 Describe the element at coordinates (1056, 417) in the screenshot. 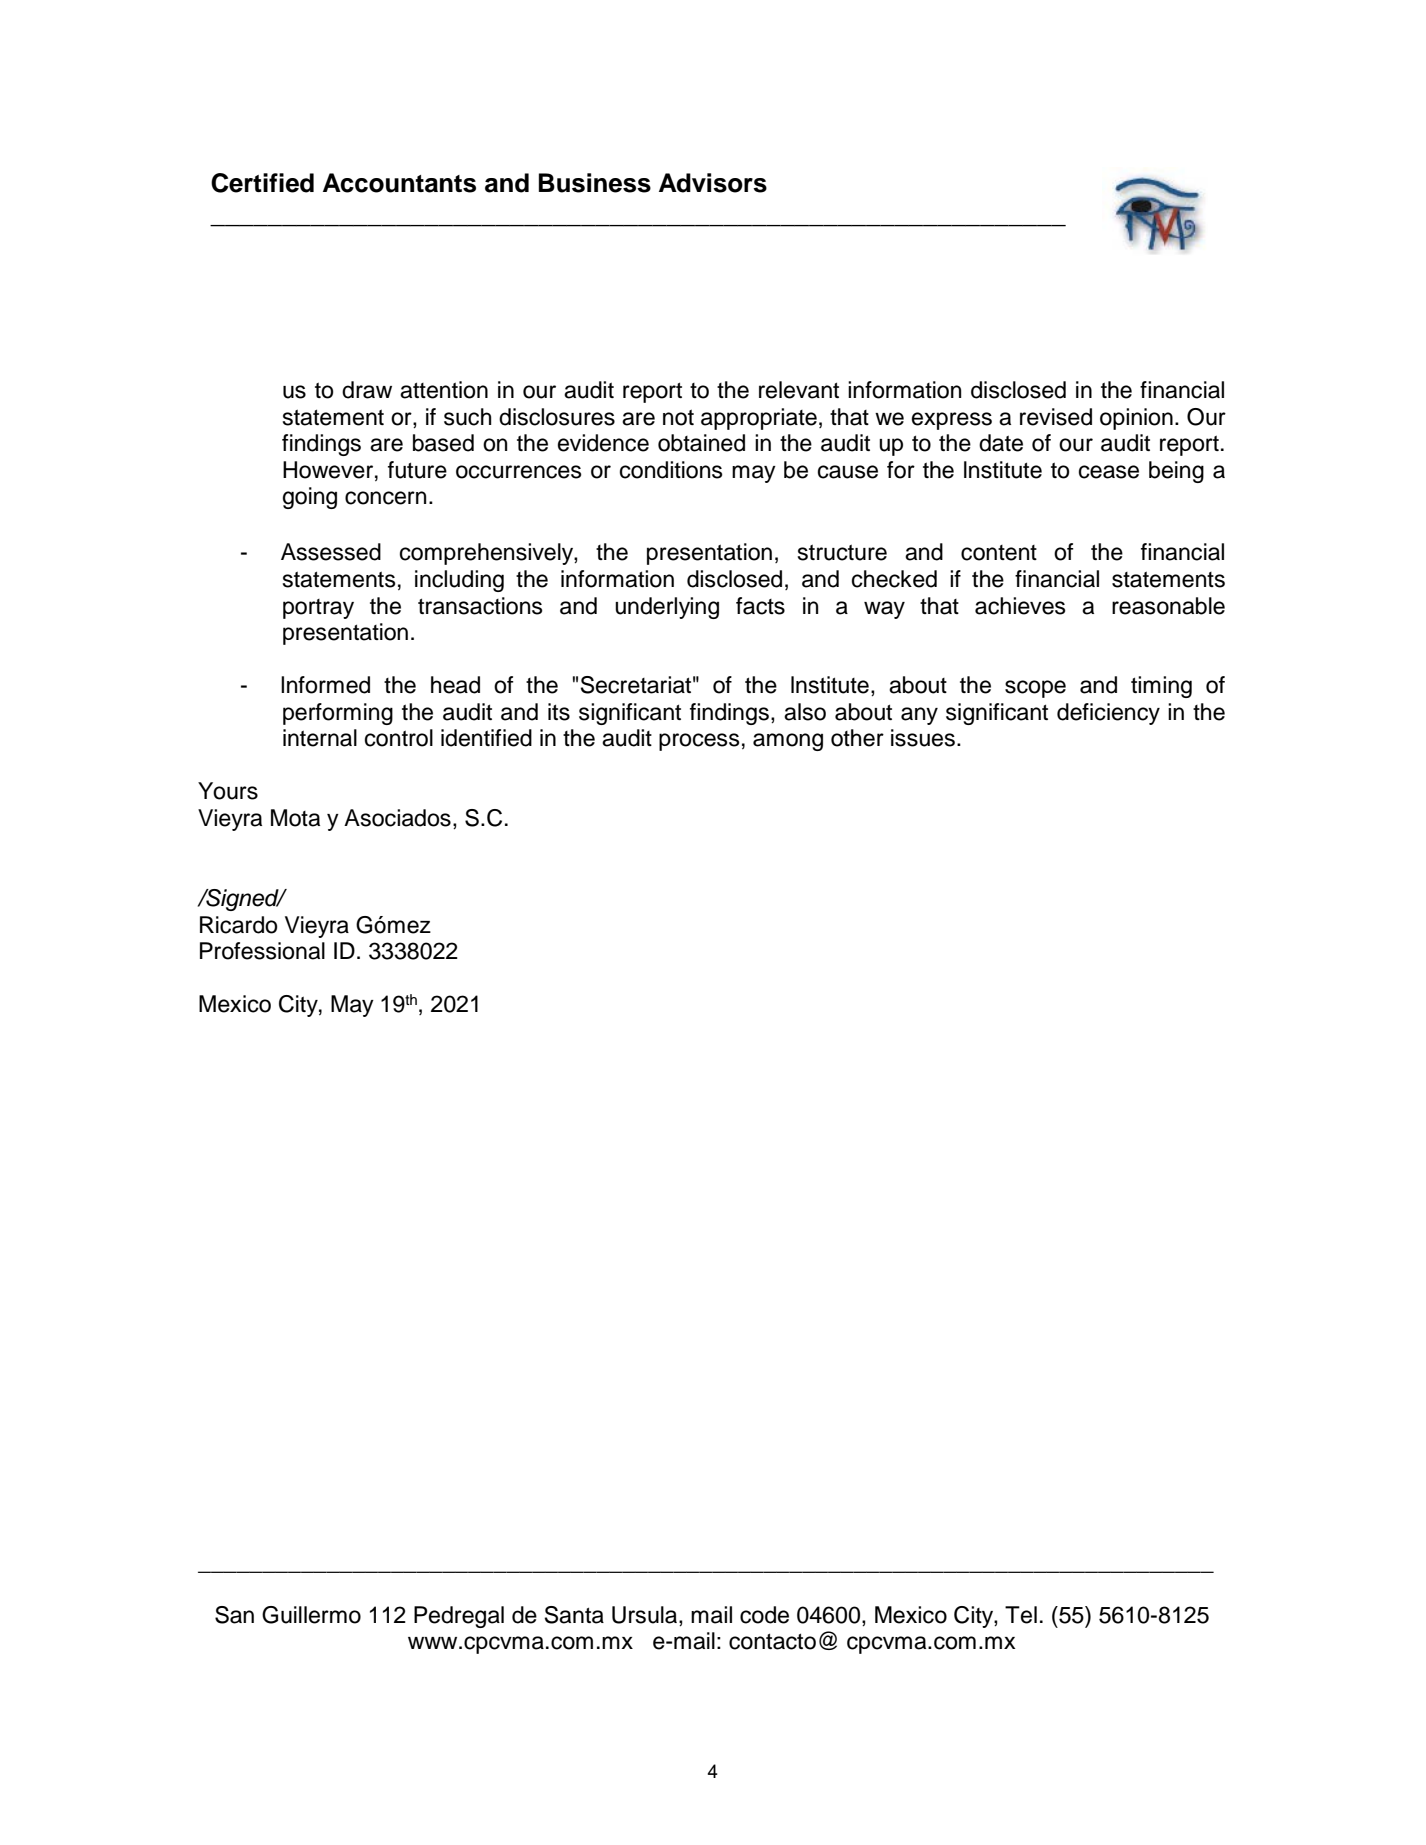

I see `revised` at that location.
